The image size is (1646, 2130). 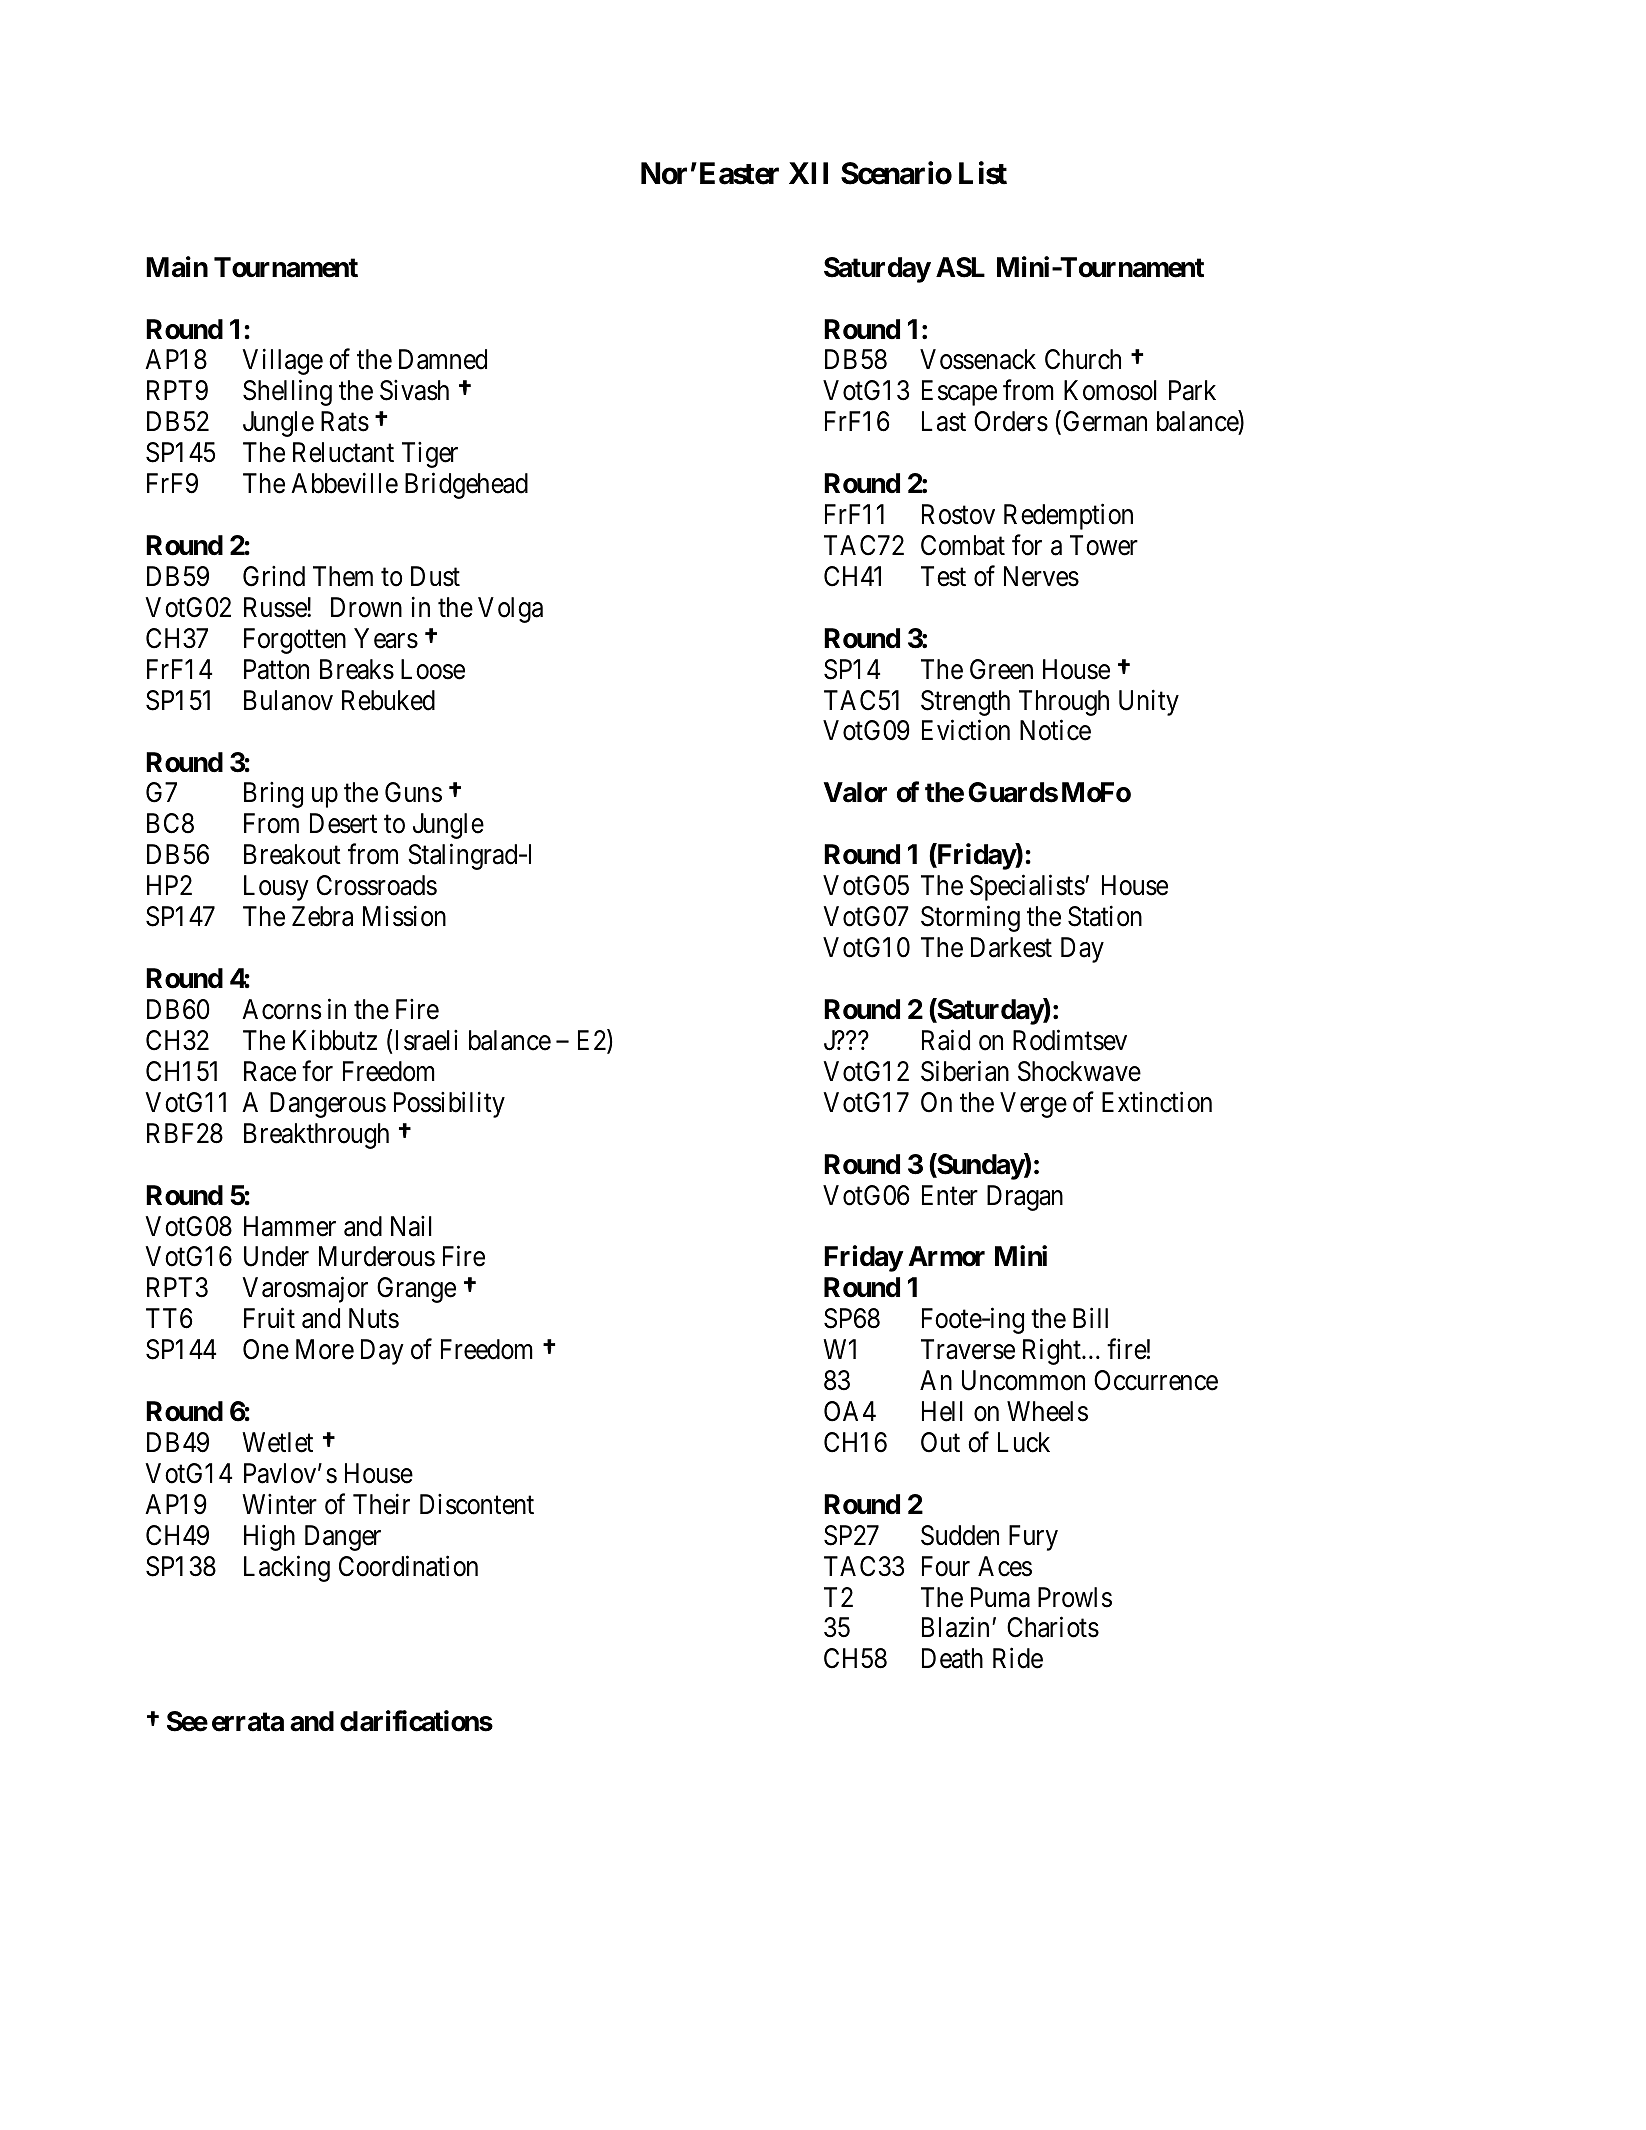 What do you see at coordinates (1018, 1658) in the page?
I see `Ride` at bounding box center [1018, 1658].
